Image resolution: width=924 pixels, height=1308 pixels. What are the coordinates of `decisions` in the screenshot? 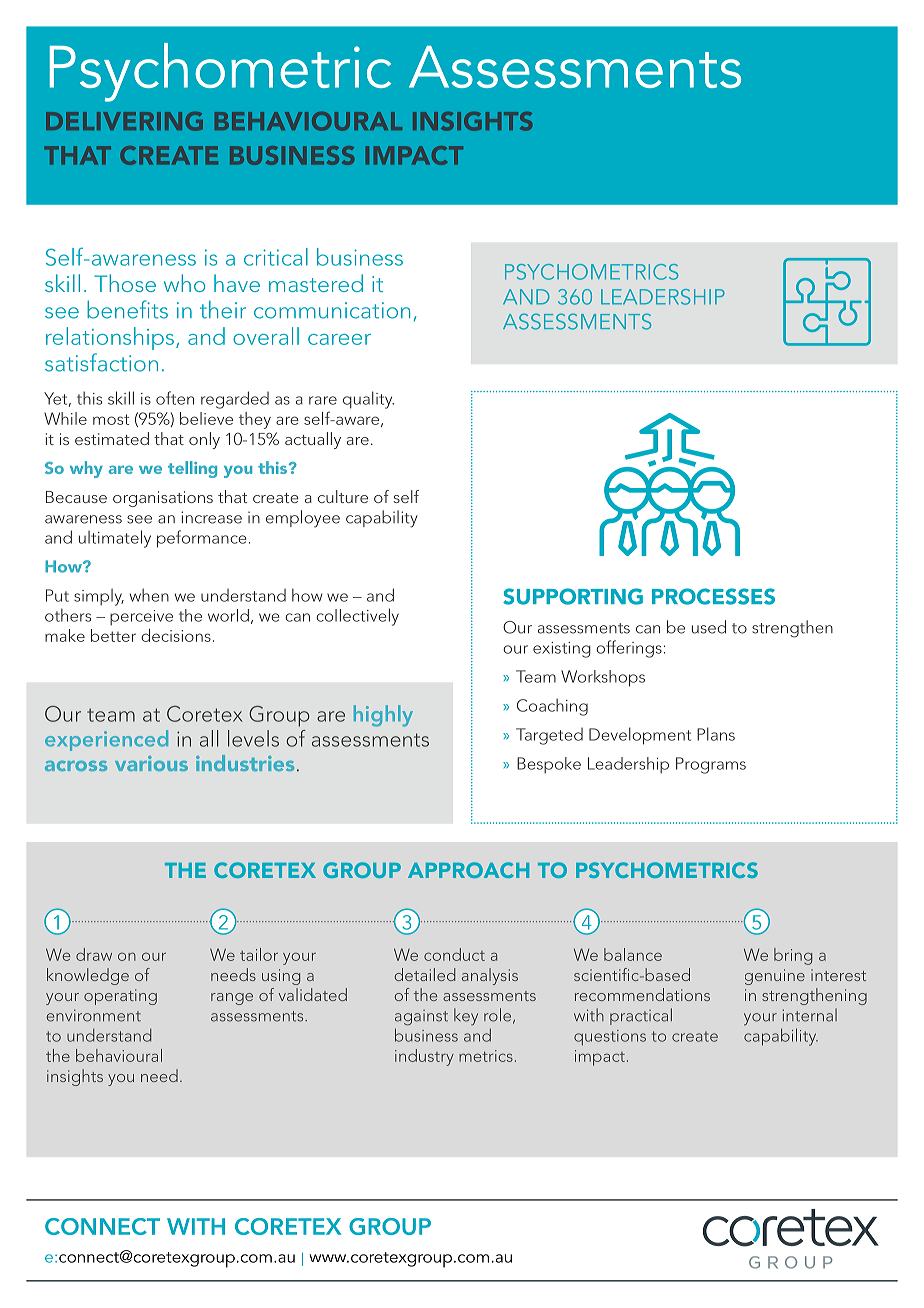 It's located at (176, 635).
